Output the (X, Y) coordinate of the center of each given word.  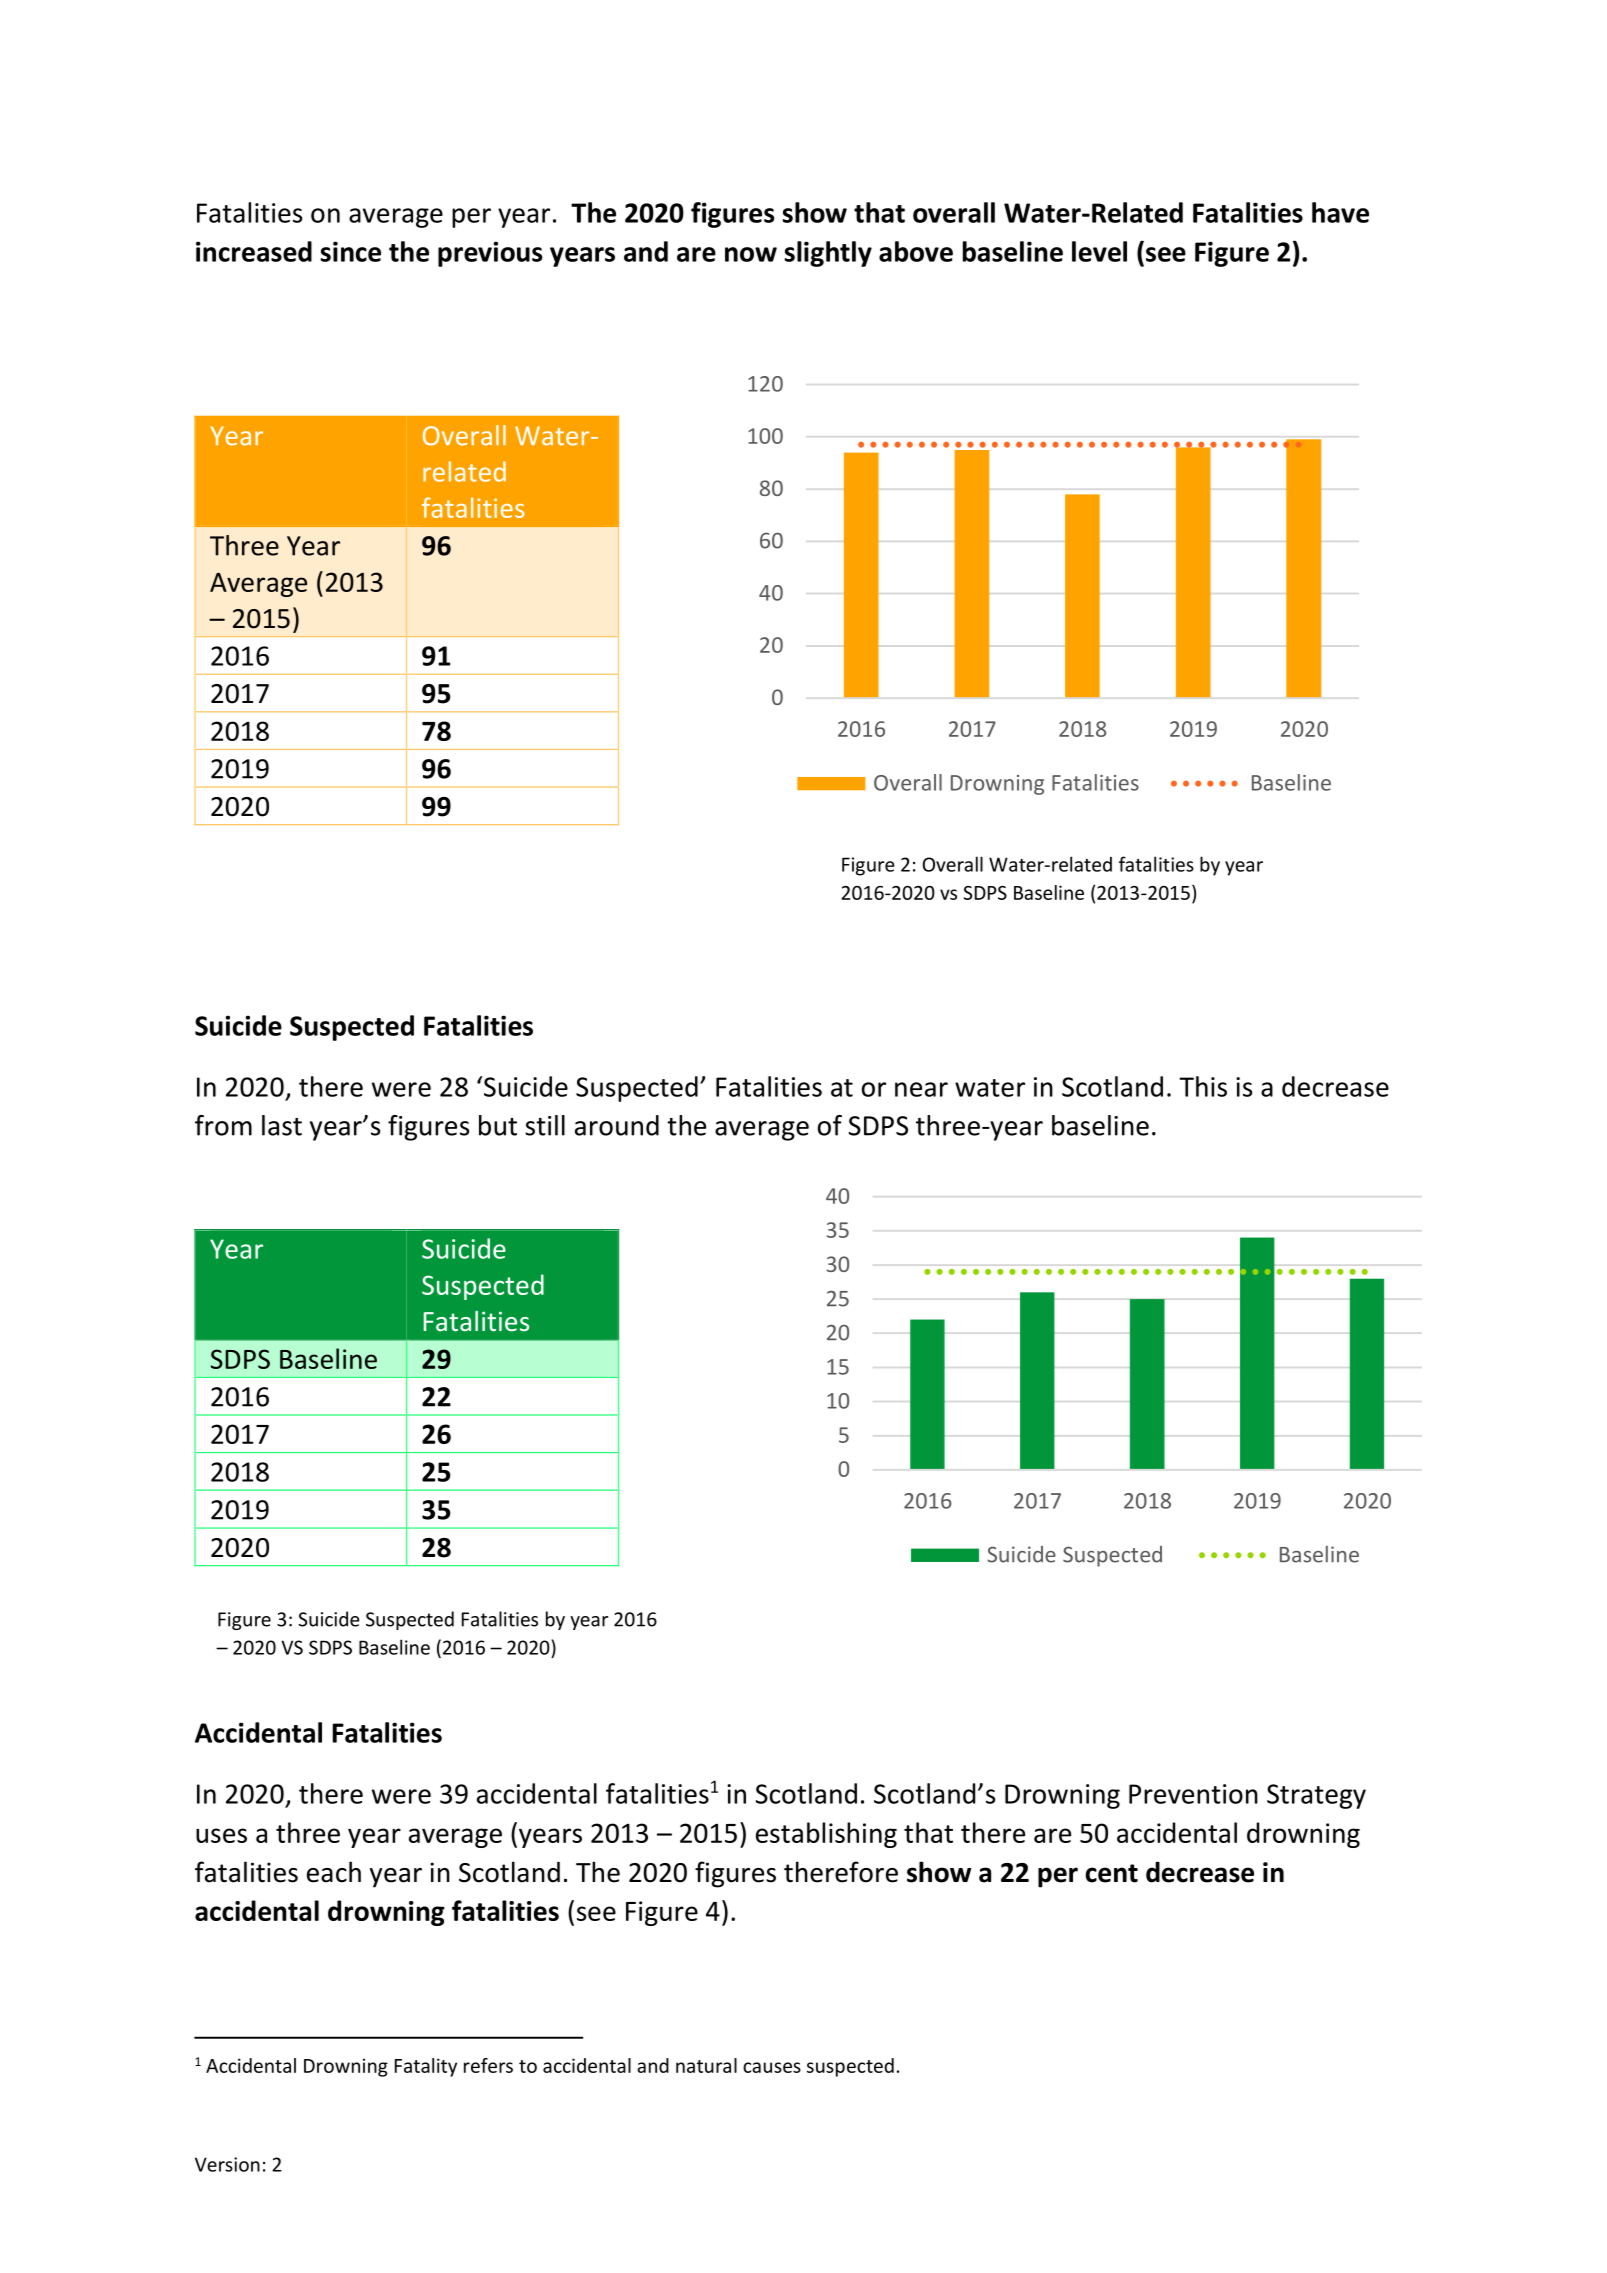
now (751, 254)
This (1203, 1086)
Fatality (426, 2067)
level (1099, 251)
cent (1112, 1873)
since (351, 251)
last (282, 1125)
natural (706, 2065)
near (921, 1089)
